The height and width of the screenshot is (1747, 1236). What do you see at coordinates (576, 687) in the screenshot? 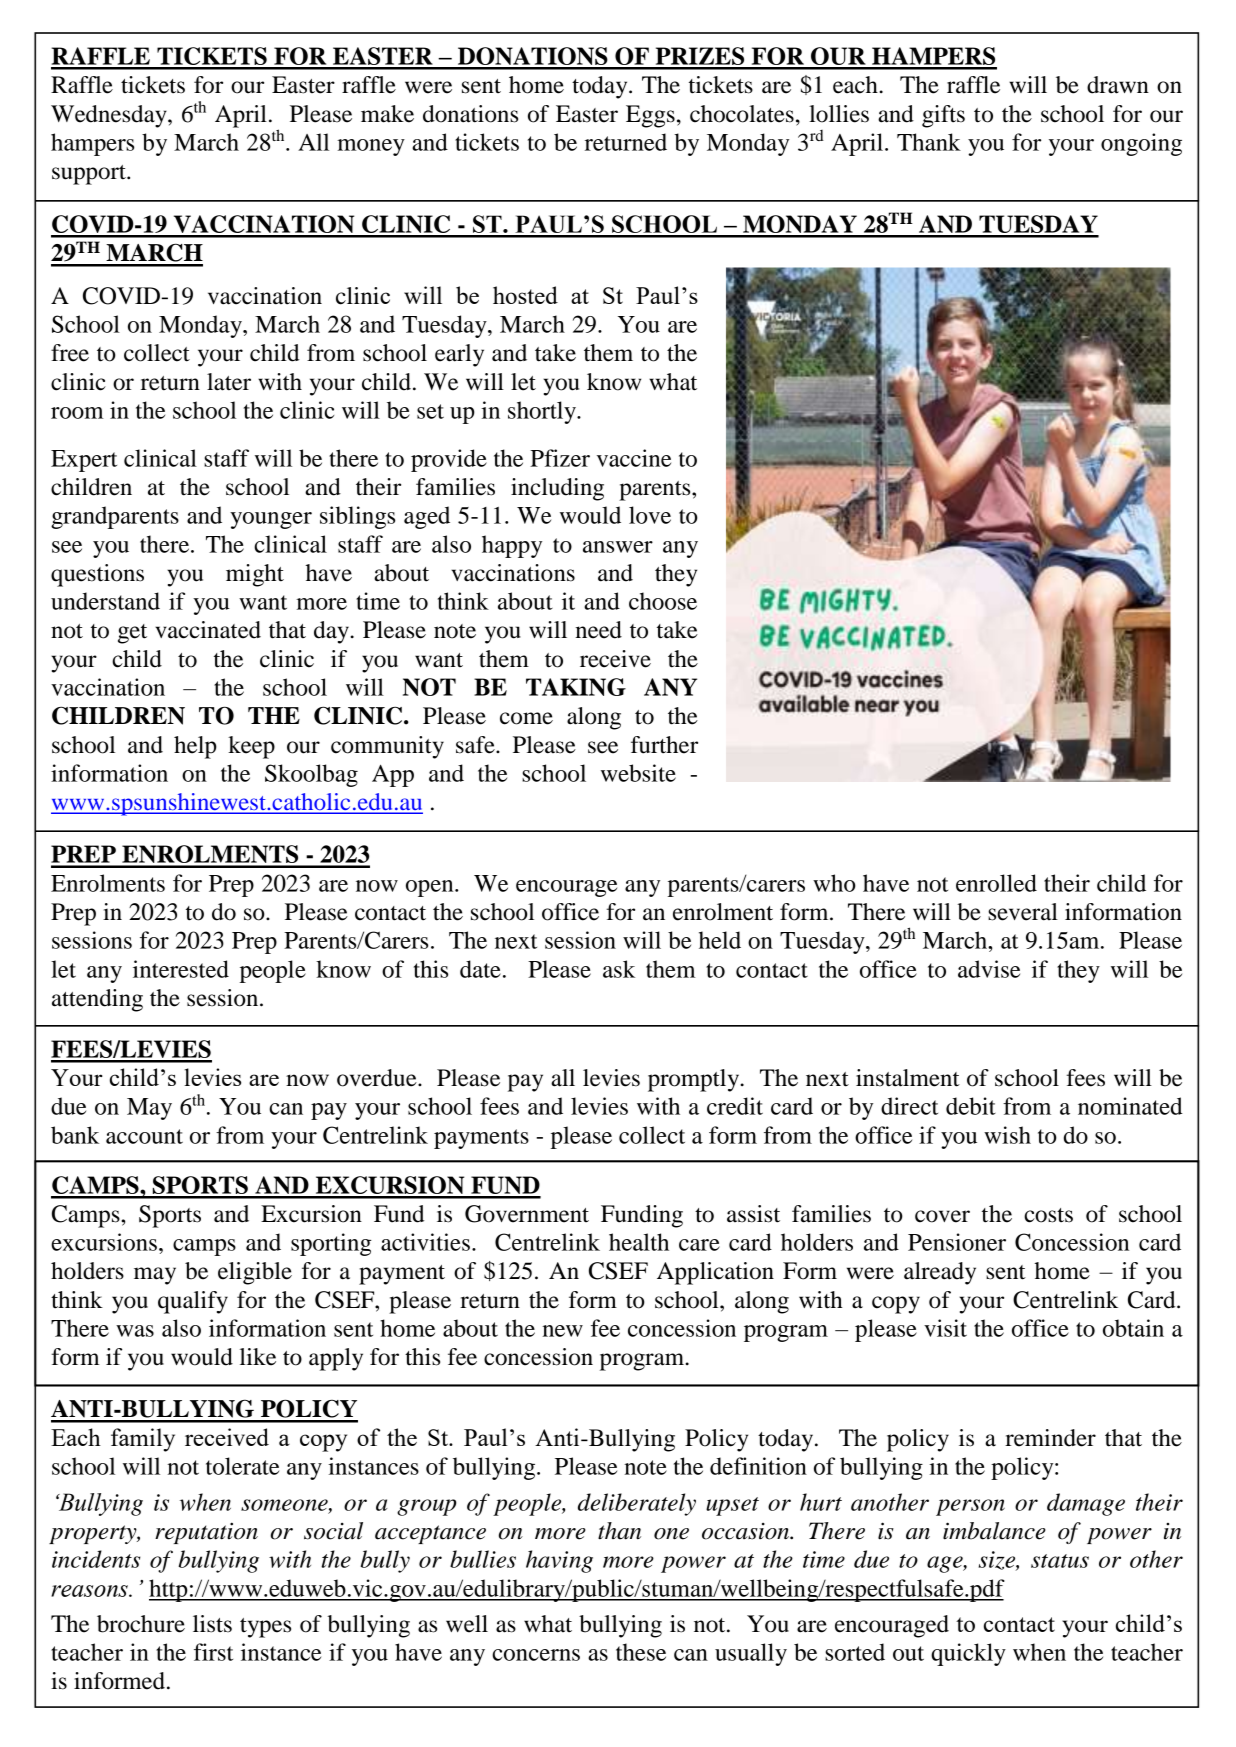
I see `TAKING` at bounding box center [576, 687].
